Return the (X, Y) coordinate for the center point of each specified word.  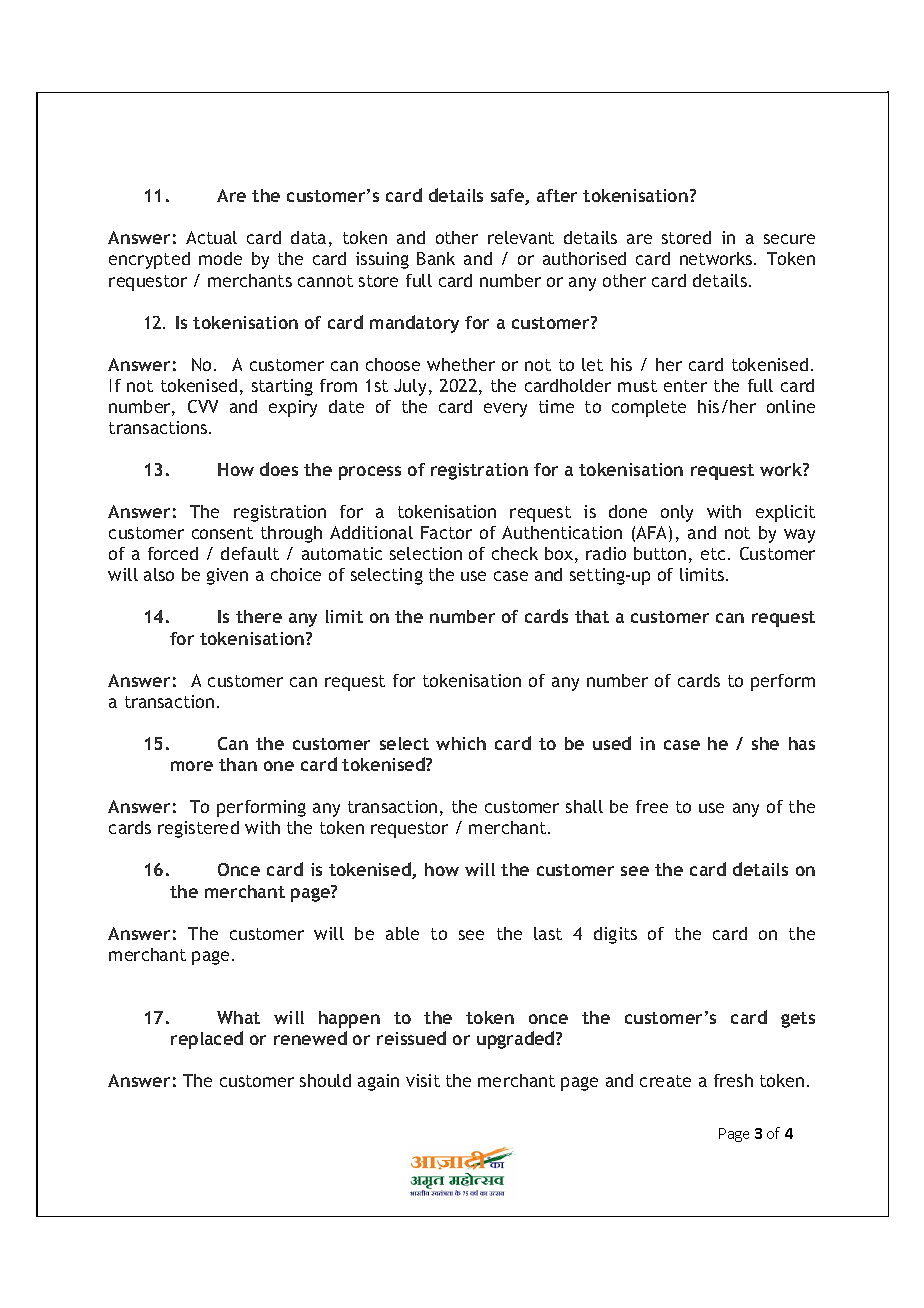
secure (789, 239)
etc (713, 554)
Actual (211, 237)
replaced (207, 1040)
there (259, 616)
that (592, 616)
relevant (521, 237)
